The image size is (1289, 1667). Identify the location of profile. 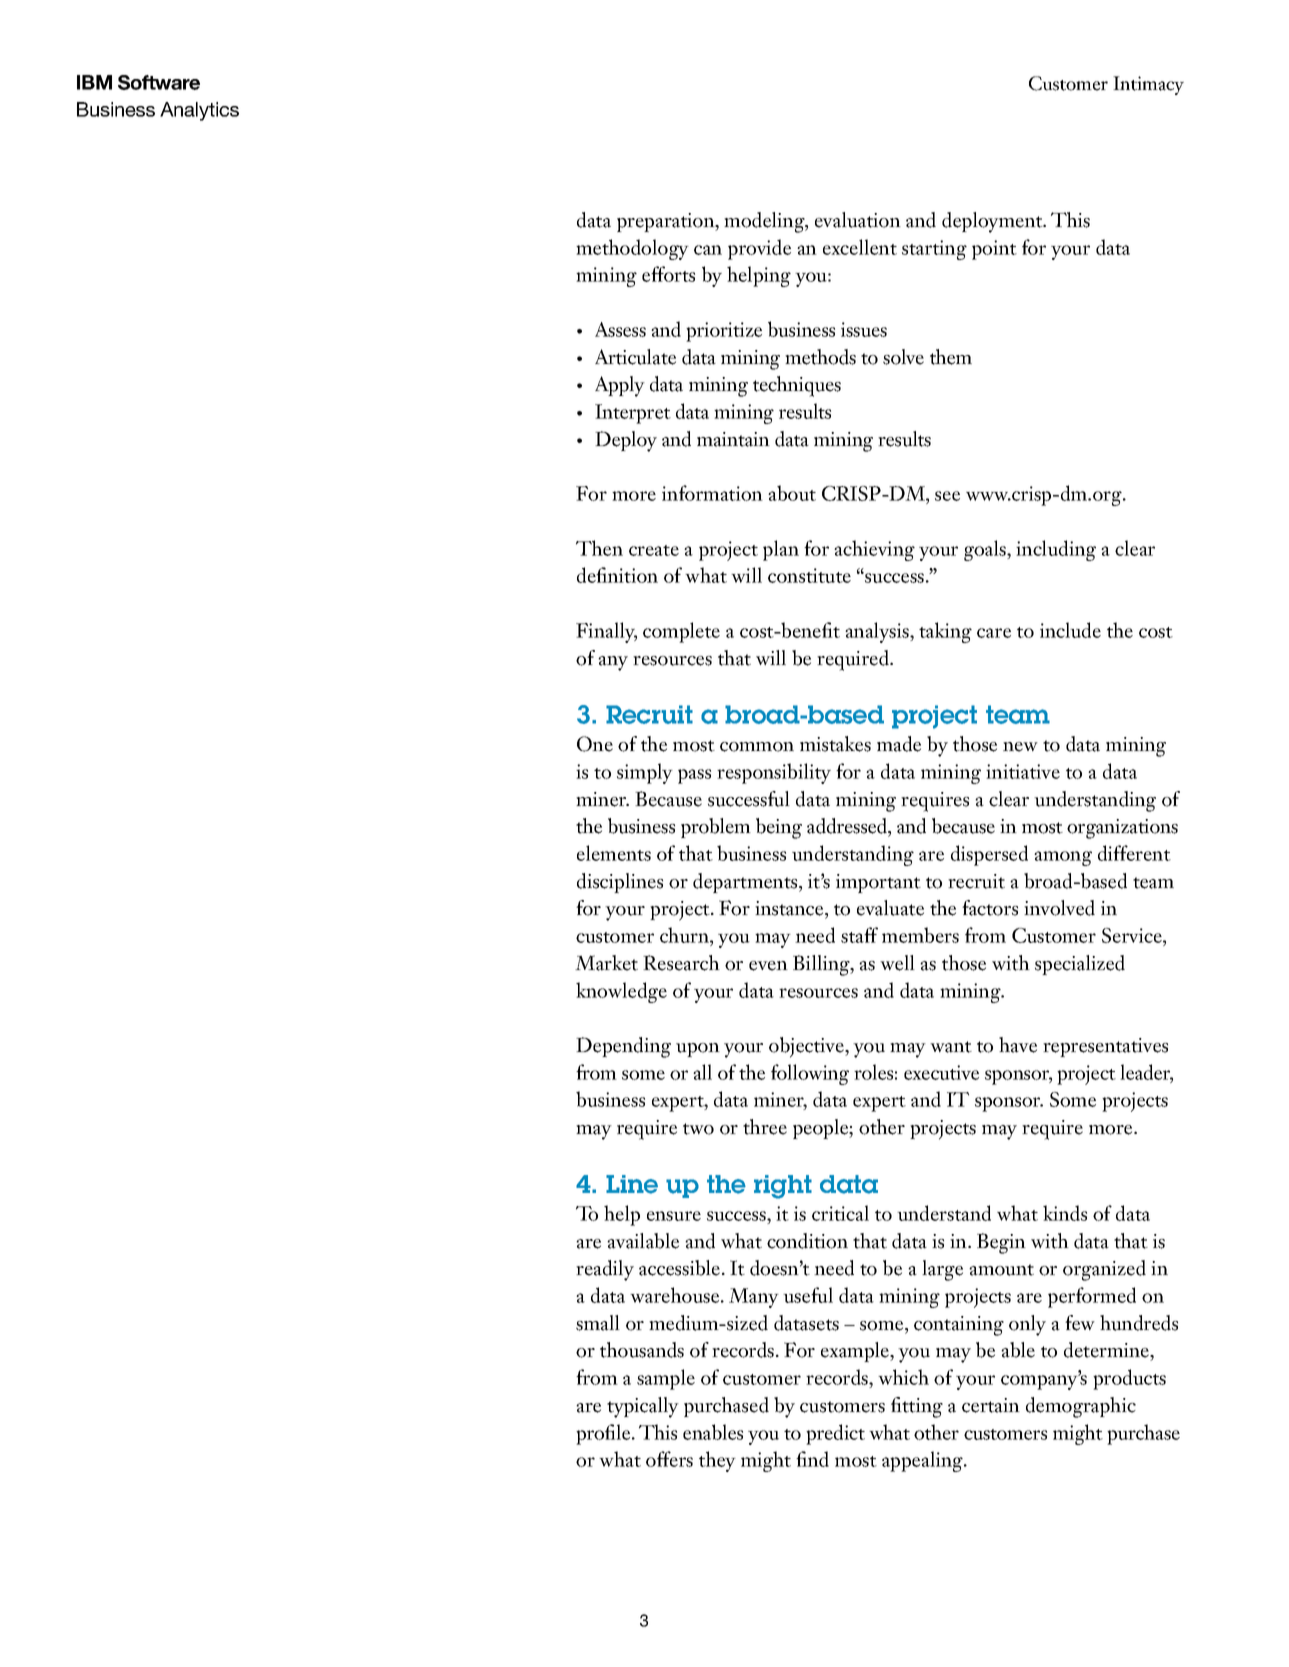
(604, 1434).
